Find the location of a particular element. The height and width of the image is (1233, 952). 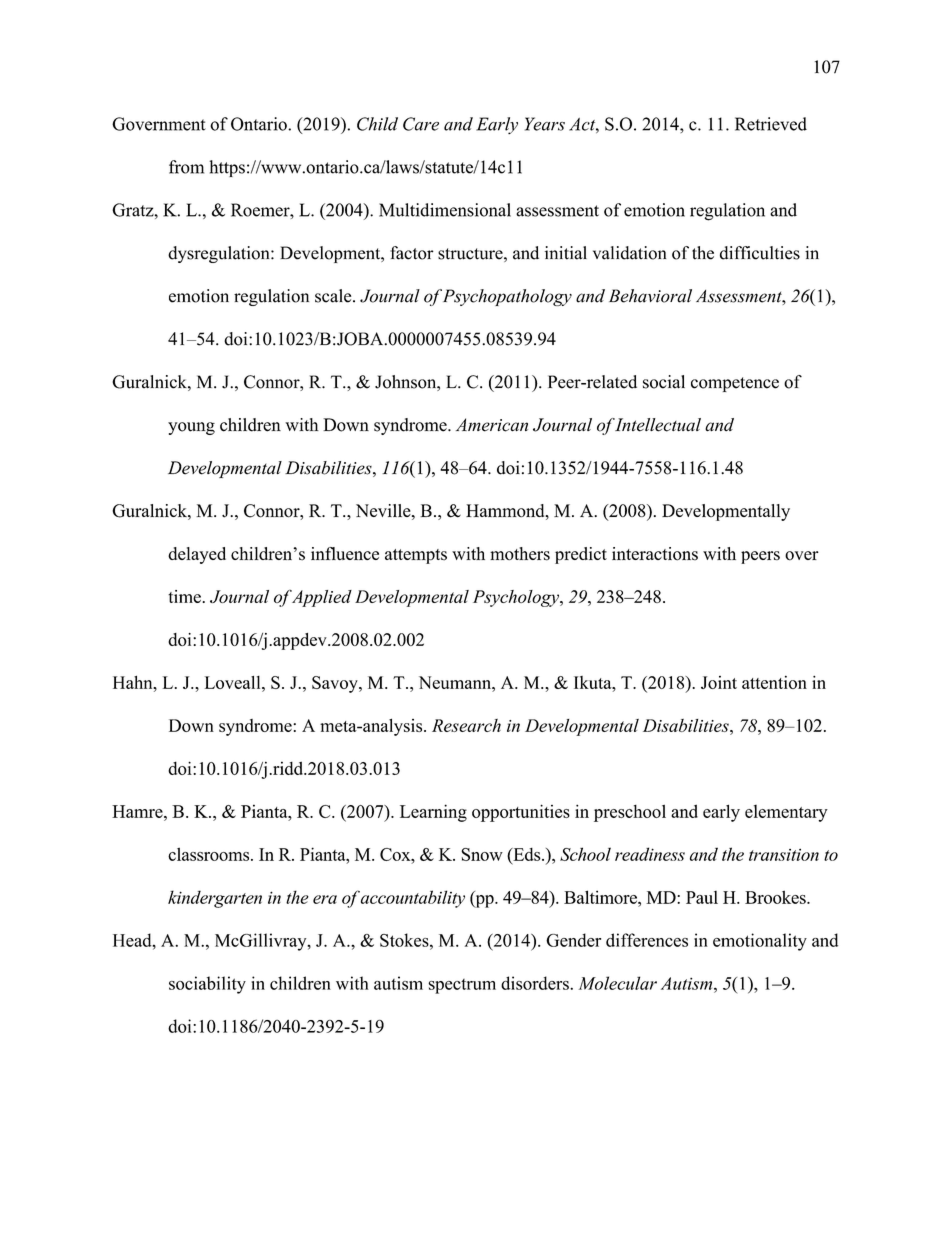

sociability is located at coordinates (207, 985).
